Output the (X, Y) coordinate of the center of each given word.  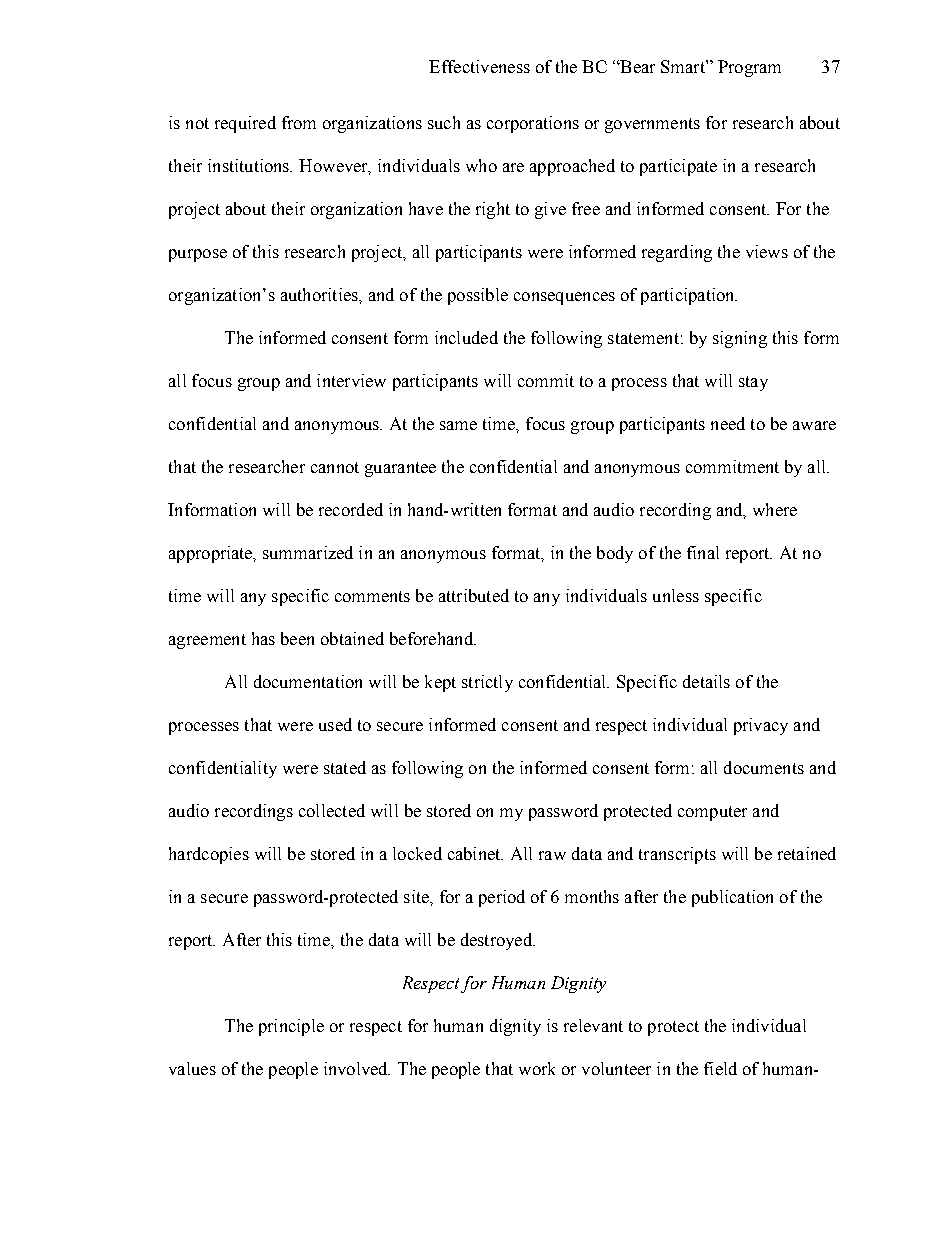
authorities (320, 294)
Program (749, 68)
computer (712, 813)
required (245, 124)
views (767, 251)
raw (552, 855)
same (458, 425)
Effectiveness (479, 66)
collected (332, 810)
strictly (487, 683)
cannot (335, 467)
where (775, 509)
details (706, 681)
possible (478, 296)
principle (291, 1027)
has (263, 638)
